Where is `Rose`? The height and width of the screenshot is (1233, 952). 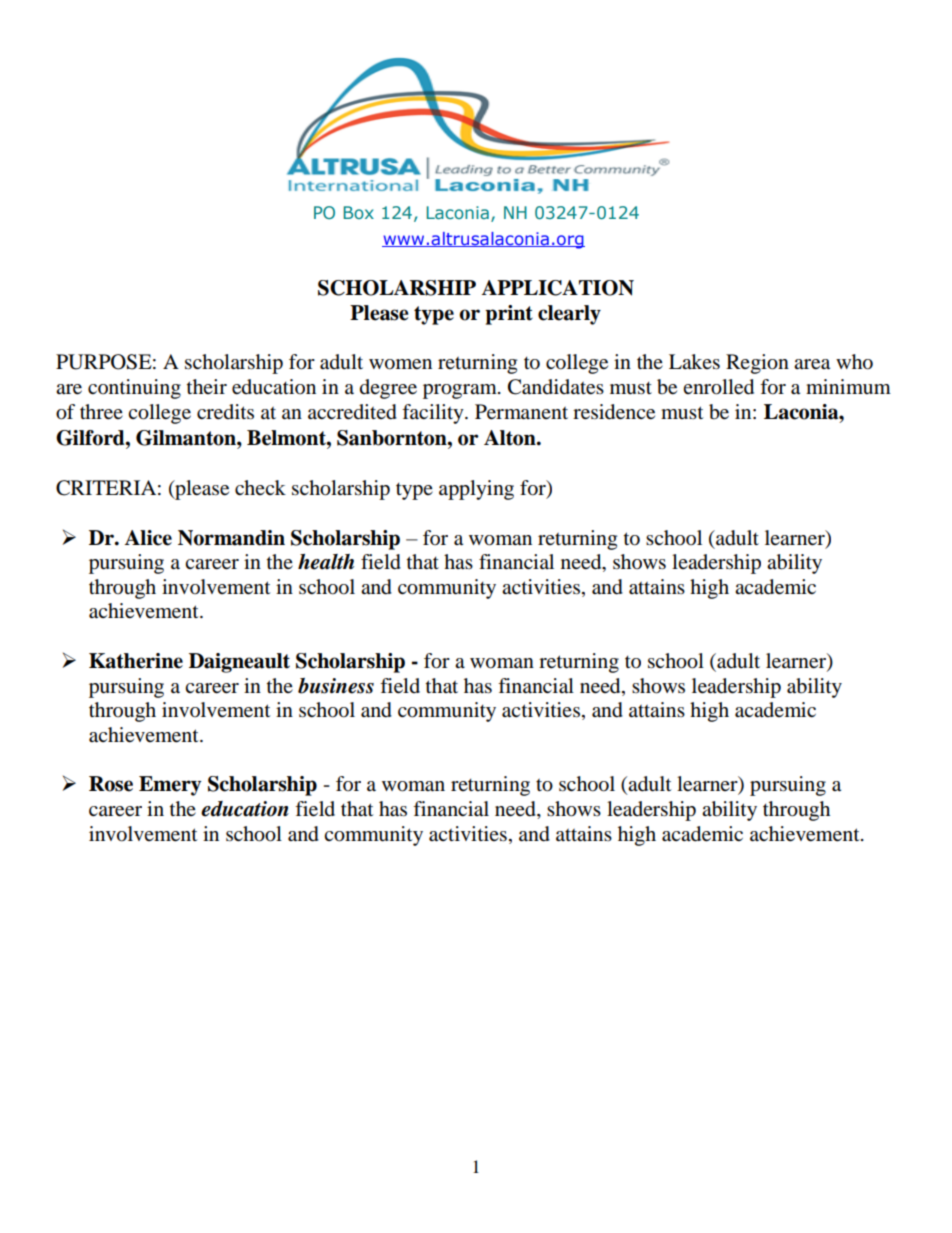 Rose is located at coordinates (111, 784).
